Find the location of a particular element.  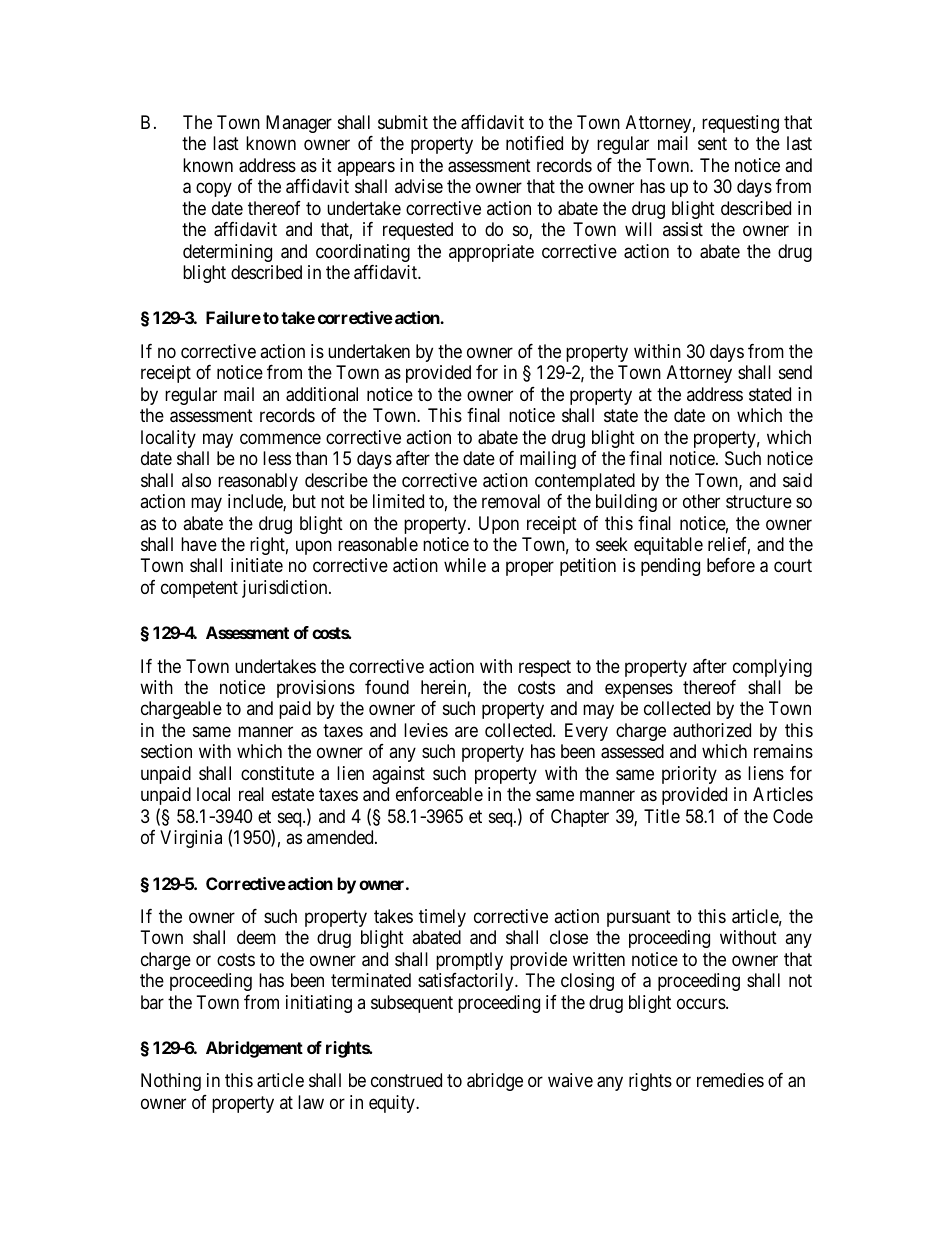

have is located at coordinates (199, 544).
